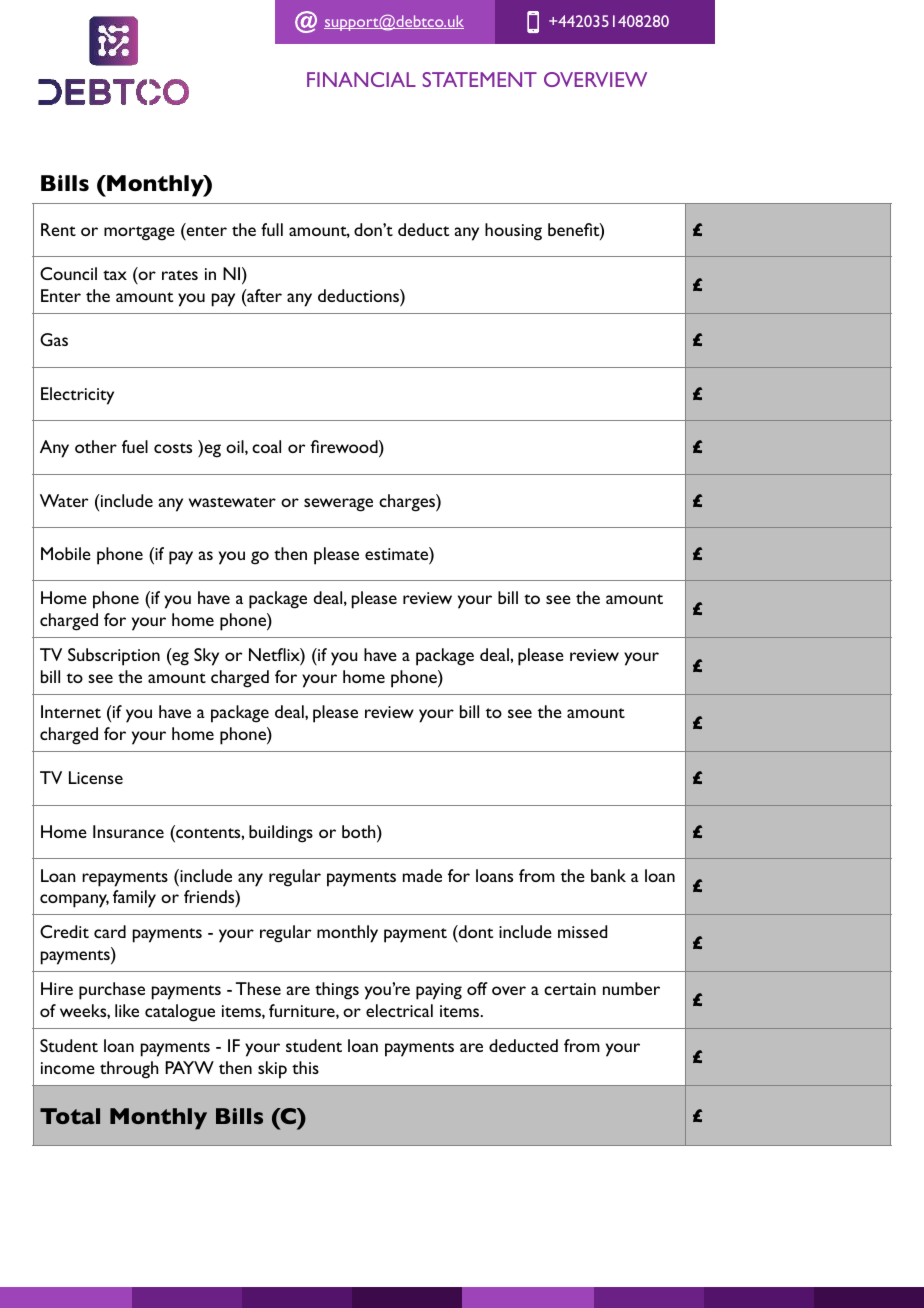  I want to click on coal, so click(266, 446).
